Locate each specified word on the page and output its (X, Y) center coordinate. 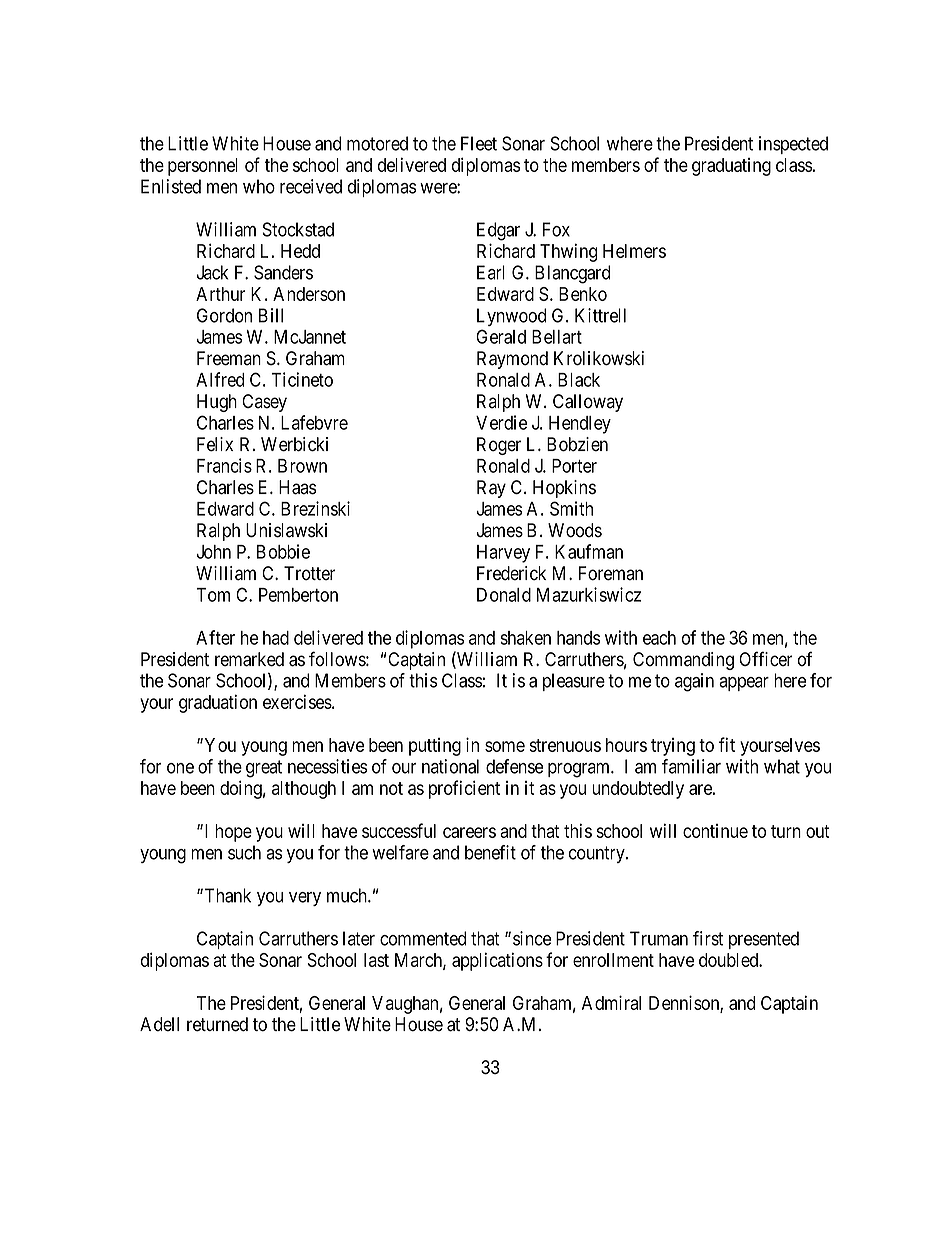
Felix (215, 444)
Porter (574, 466)
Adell (159, 1024)
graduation (218, 703)
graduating (731, 167)
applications (497, 961)
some (505, 746)
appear (744, 684)
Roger (499, 446)
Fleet (479, 143)
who (259, 186)
